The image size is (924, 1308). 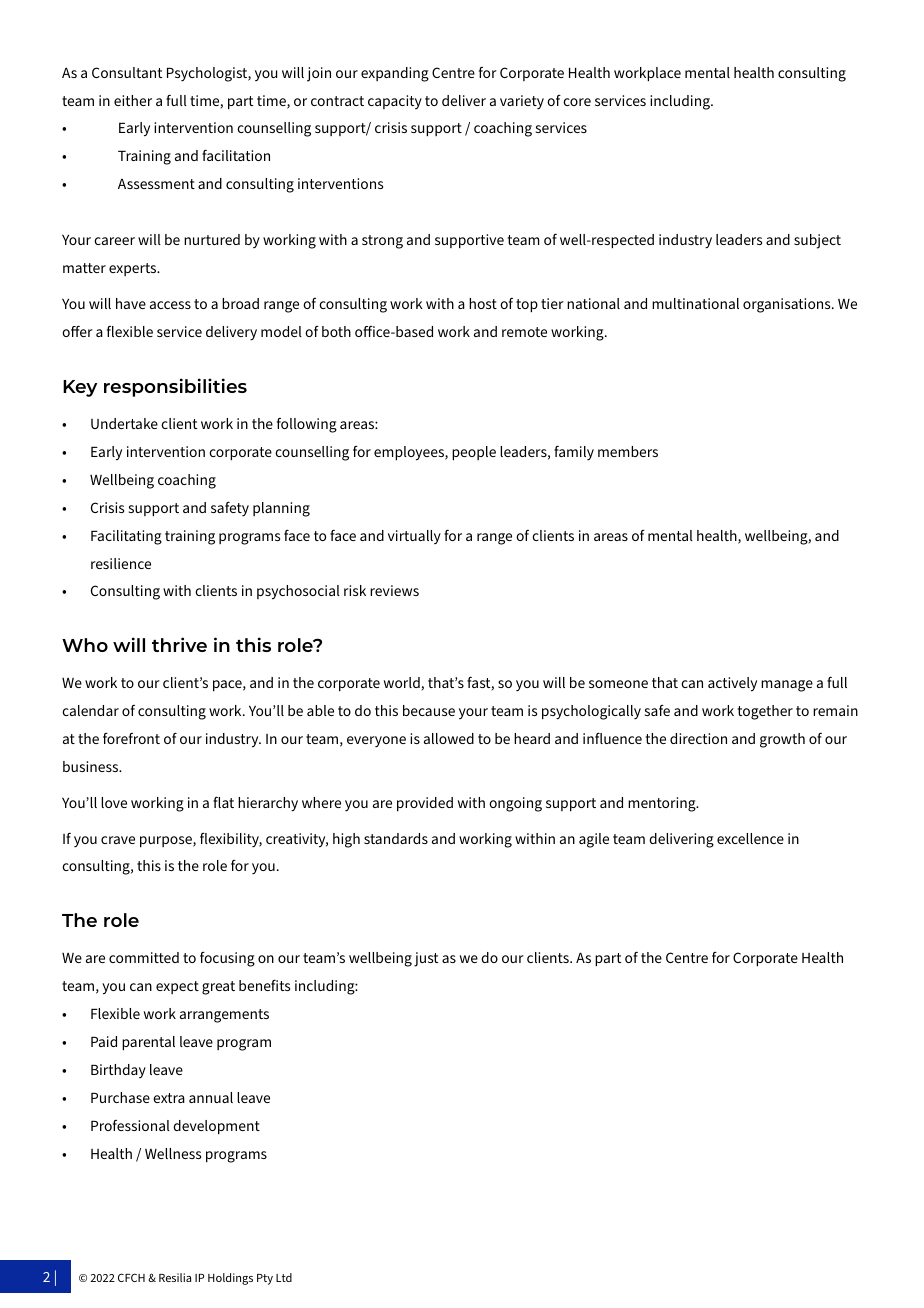 I want to click on excellence, so click(x=750, y=838).
